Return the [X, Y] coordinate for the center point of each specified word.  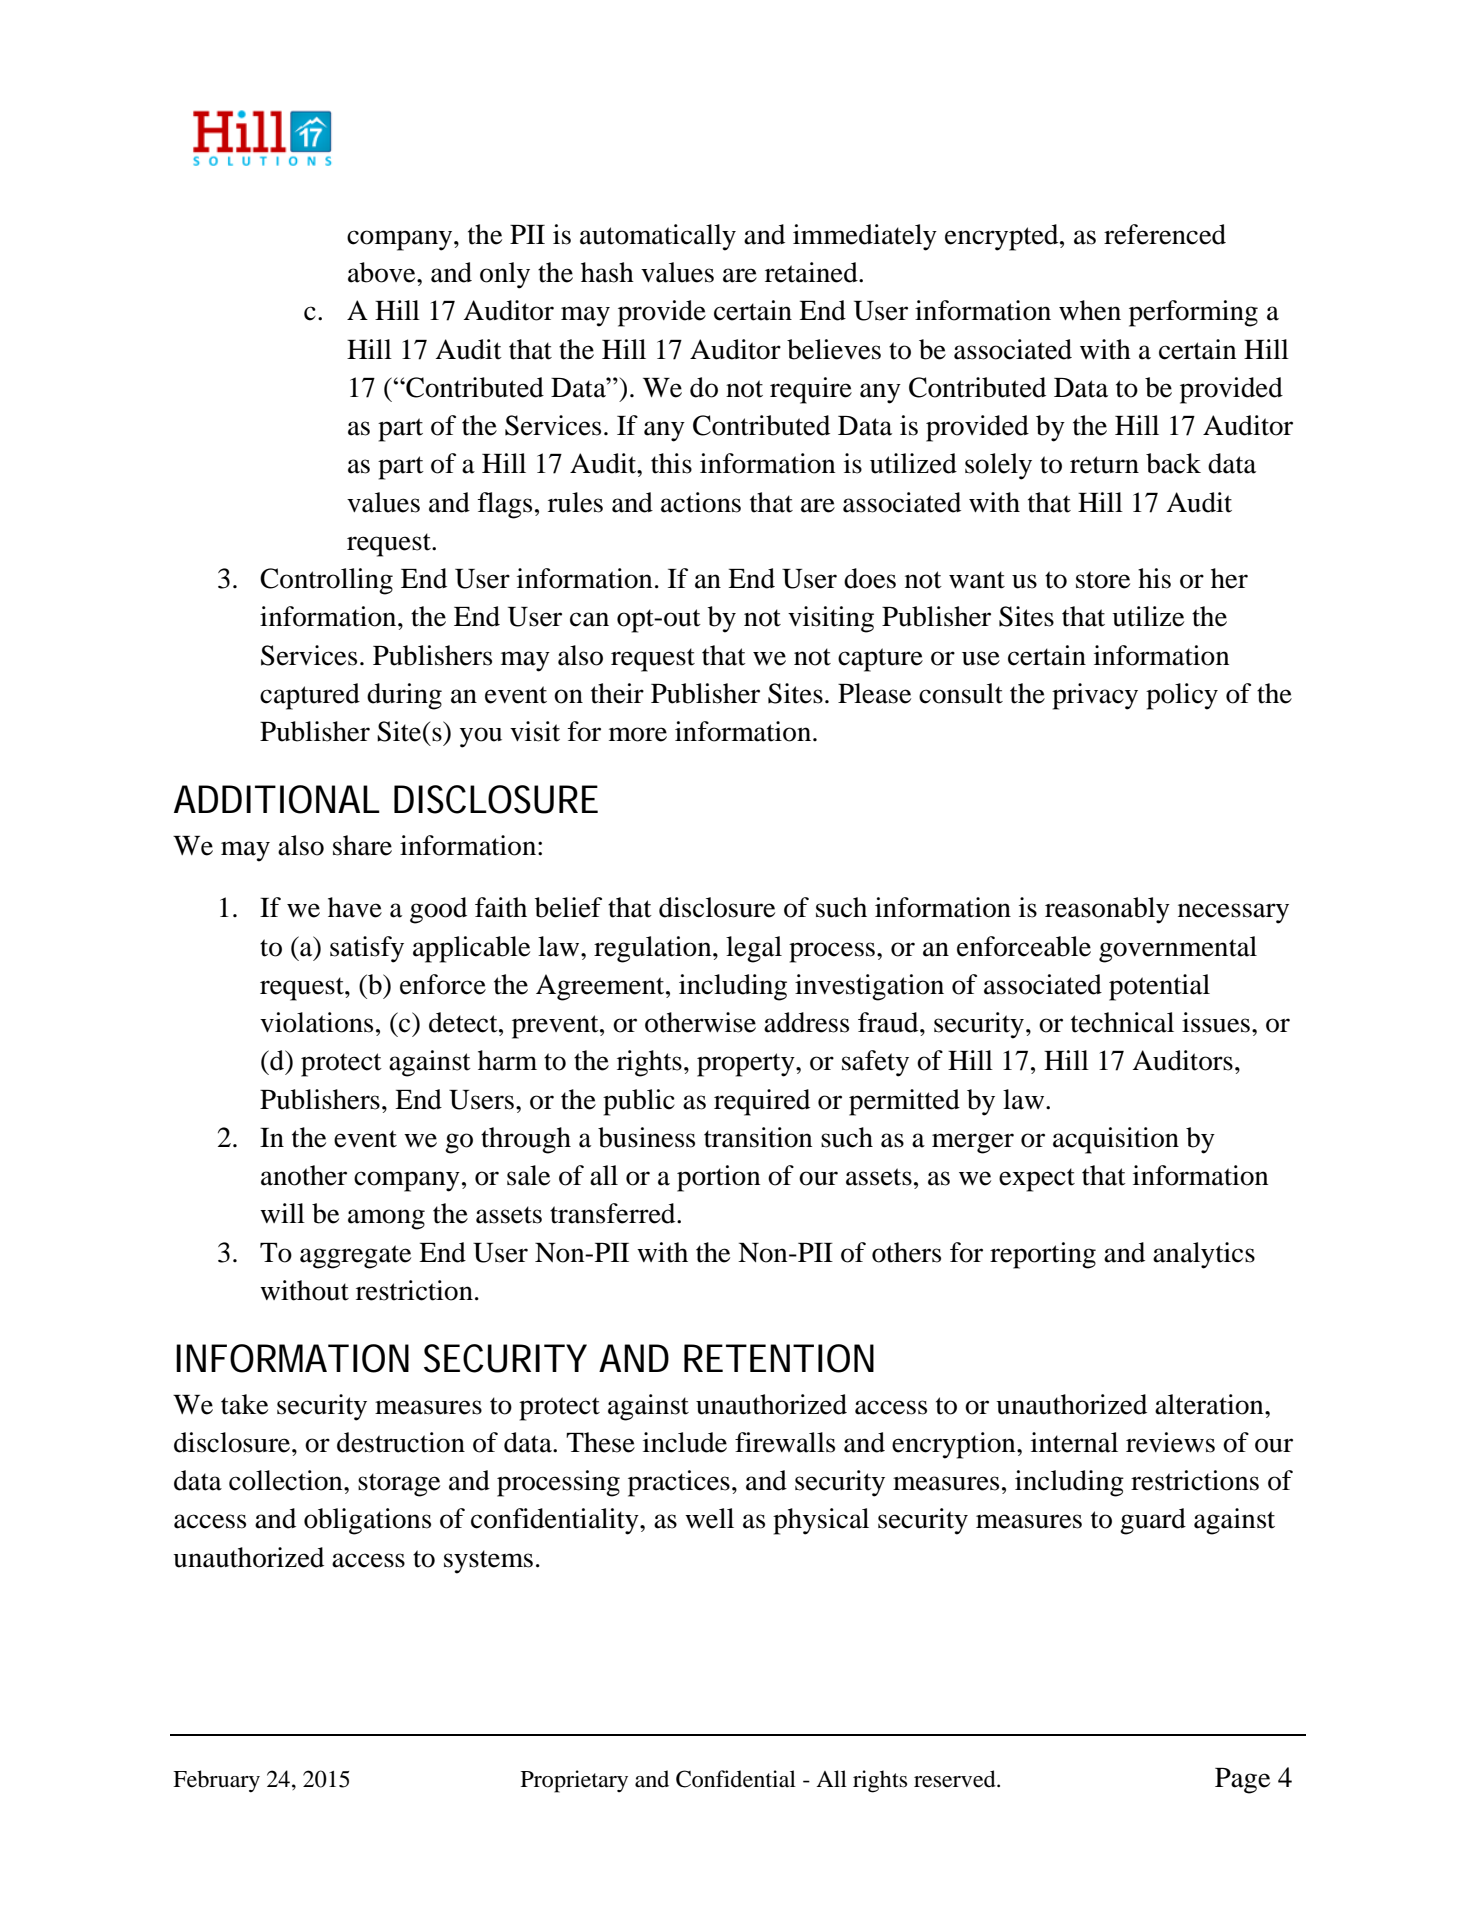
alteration [1210, 1404]
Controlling [326, 581]
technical [1122, 1022]
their [617, 693]
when [1090, 310]
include [685, 1442]
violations [316, 1022]
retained [812, 272]
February [216, 1781]
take [244, 1404]
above [383, 272]
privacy [1095, 696]
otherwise [700, 1022]
